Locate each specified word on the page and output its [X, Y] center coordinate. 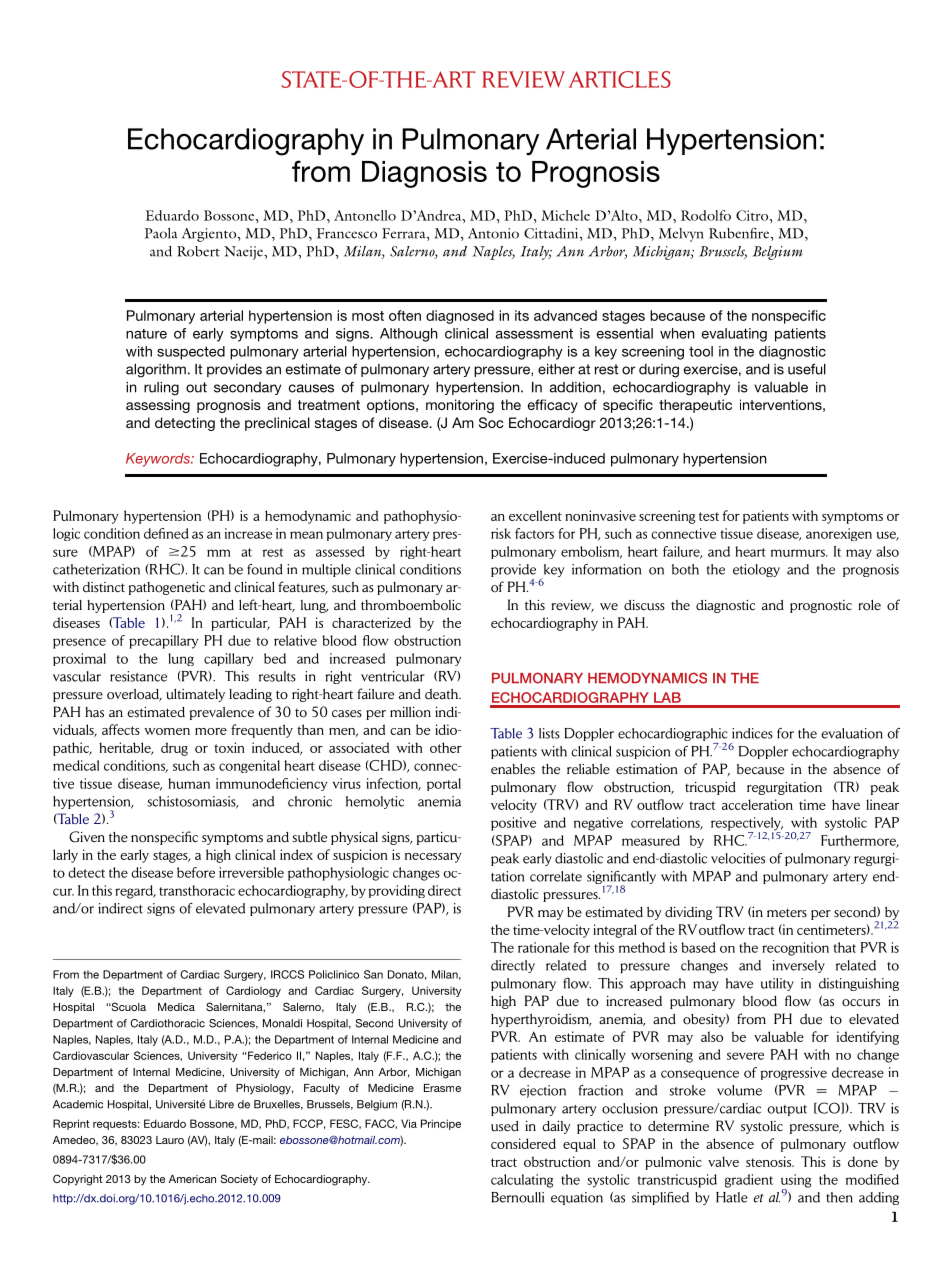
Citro [753, 215]
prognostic [821, 606]
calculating [522, 1181]
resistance [138, 676]
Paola [161, 233]
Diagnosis [424, 174]
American [192, 1179]
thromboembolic [411, 605]
